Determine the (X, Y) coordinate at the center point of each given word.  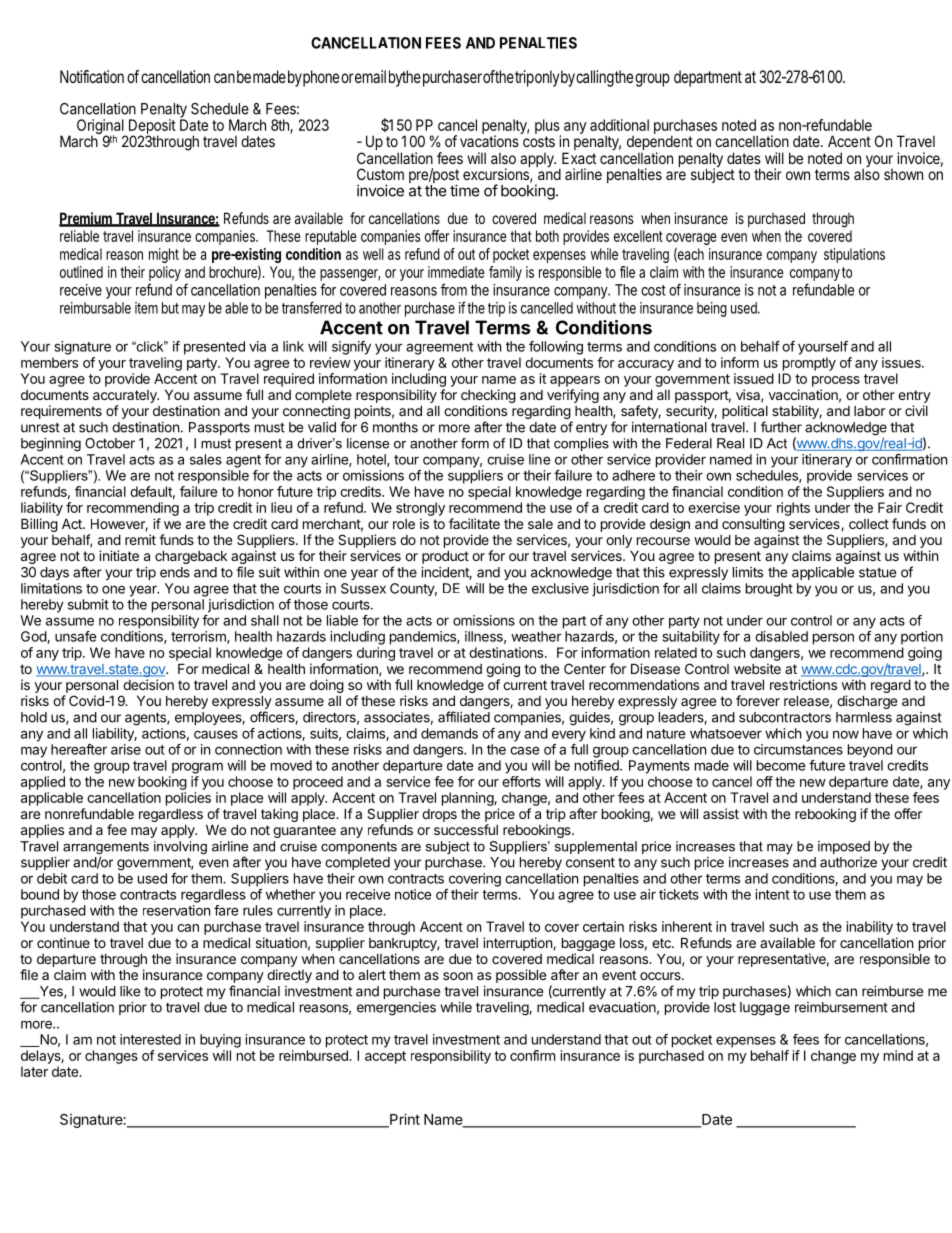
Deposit (152, 127)
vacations (490, 140)
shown (903, 174)
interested (150, 1039)
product (445, 557)
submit (88, 604)
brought (769, 590)
